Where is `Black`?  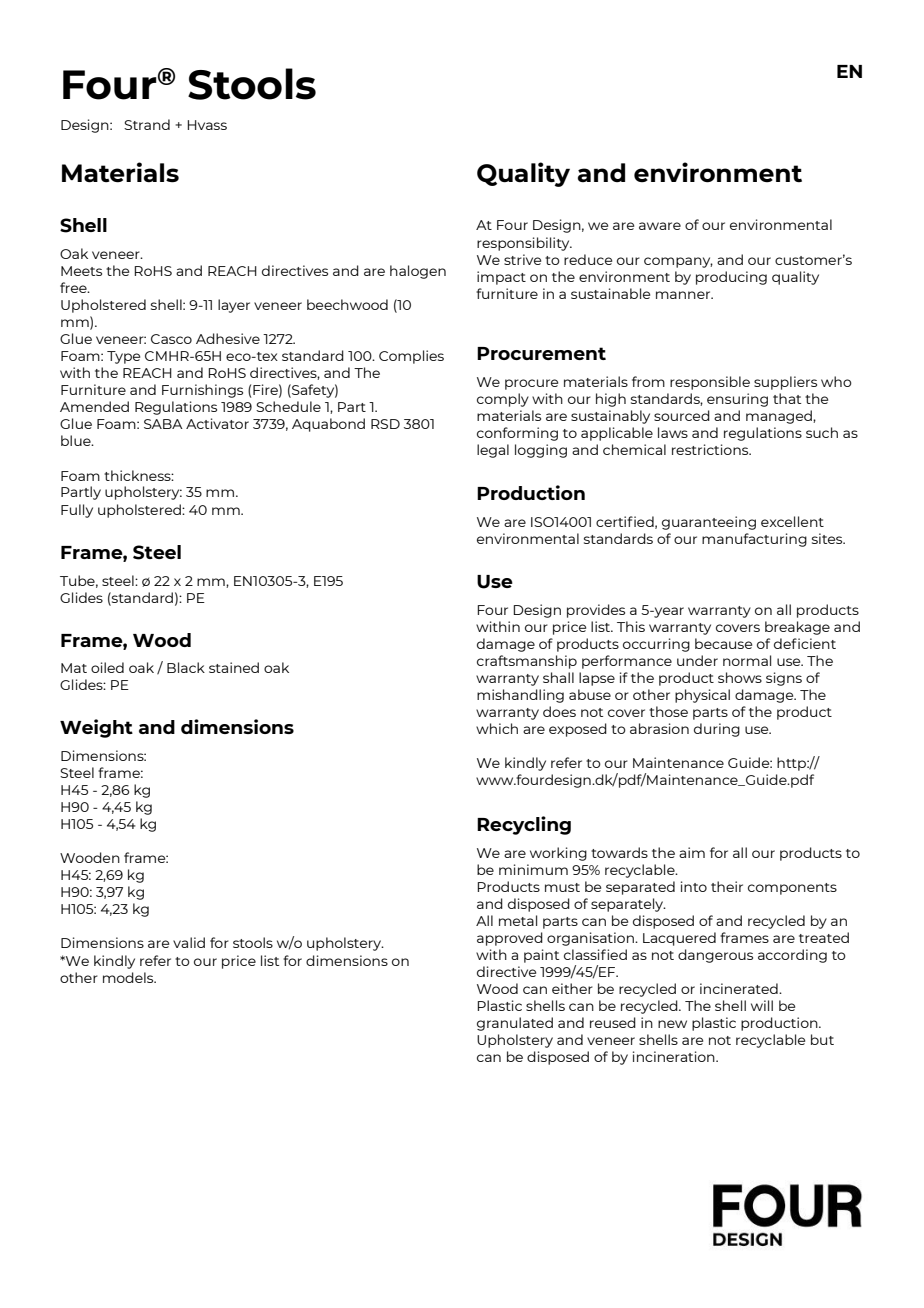
Black is located at coordinates (186, 667).
